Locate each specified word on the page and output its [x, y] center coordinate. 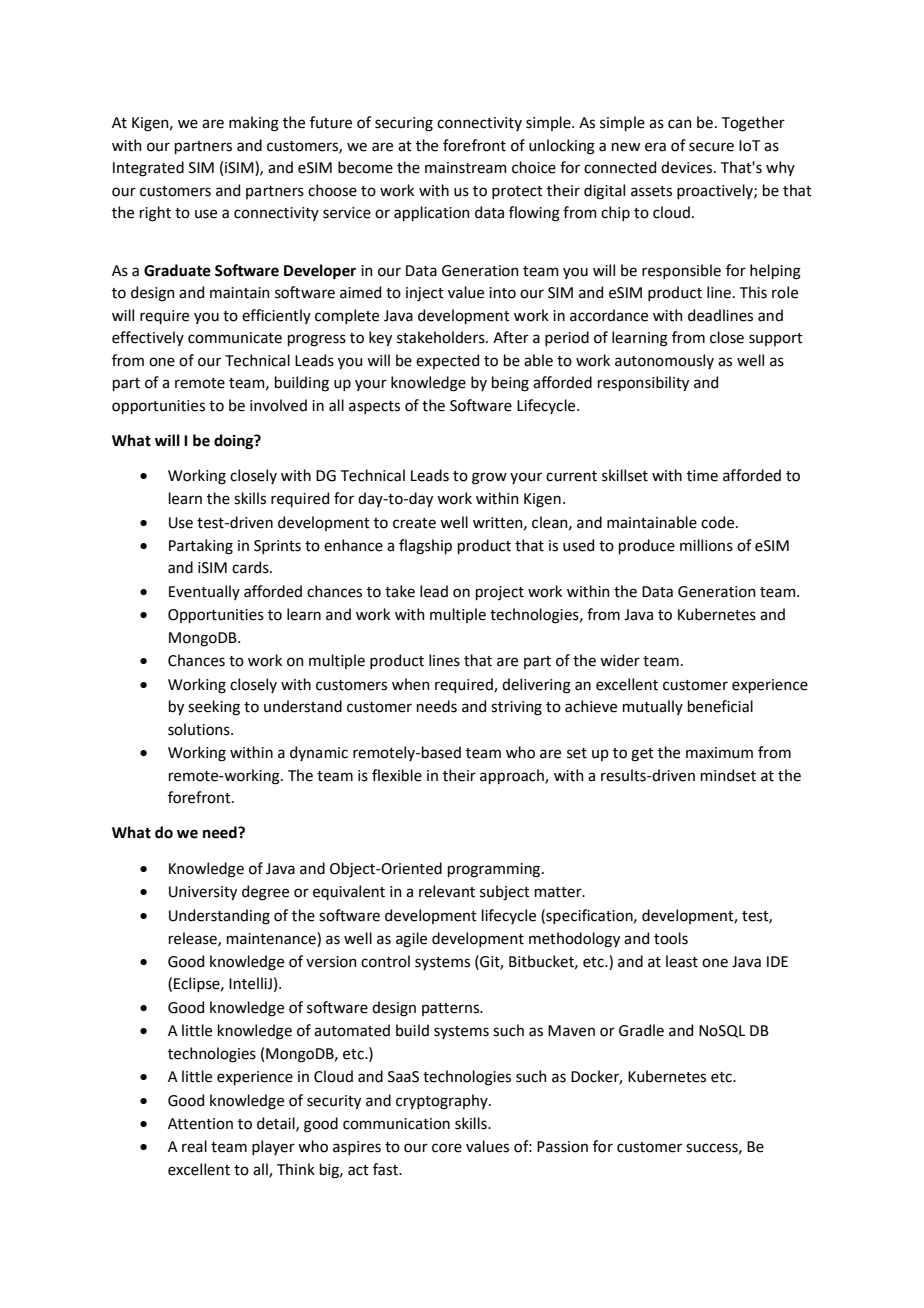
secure [711, 147]
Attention [200, 1124]
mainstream [466, 168]
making [254, 124]
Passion [562, 1147]
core [447, 1148]
